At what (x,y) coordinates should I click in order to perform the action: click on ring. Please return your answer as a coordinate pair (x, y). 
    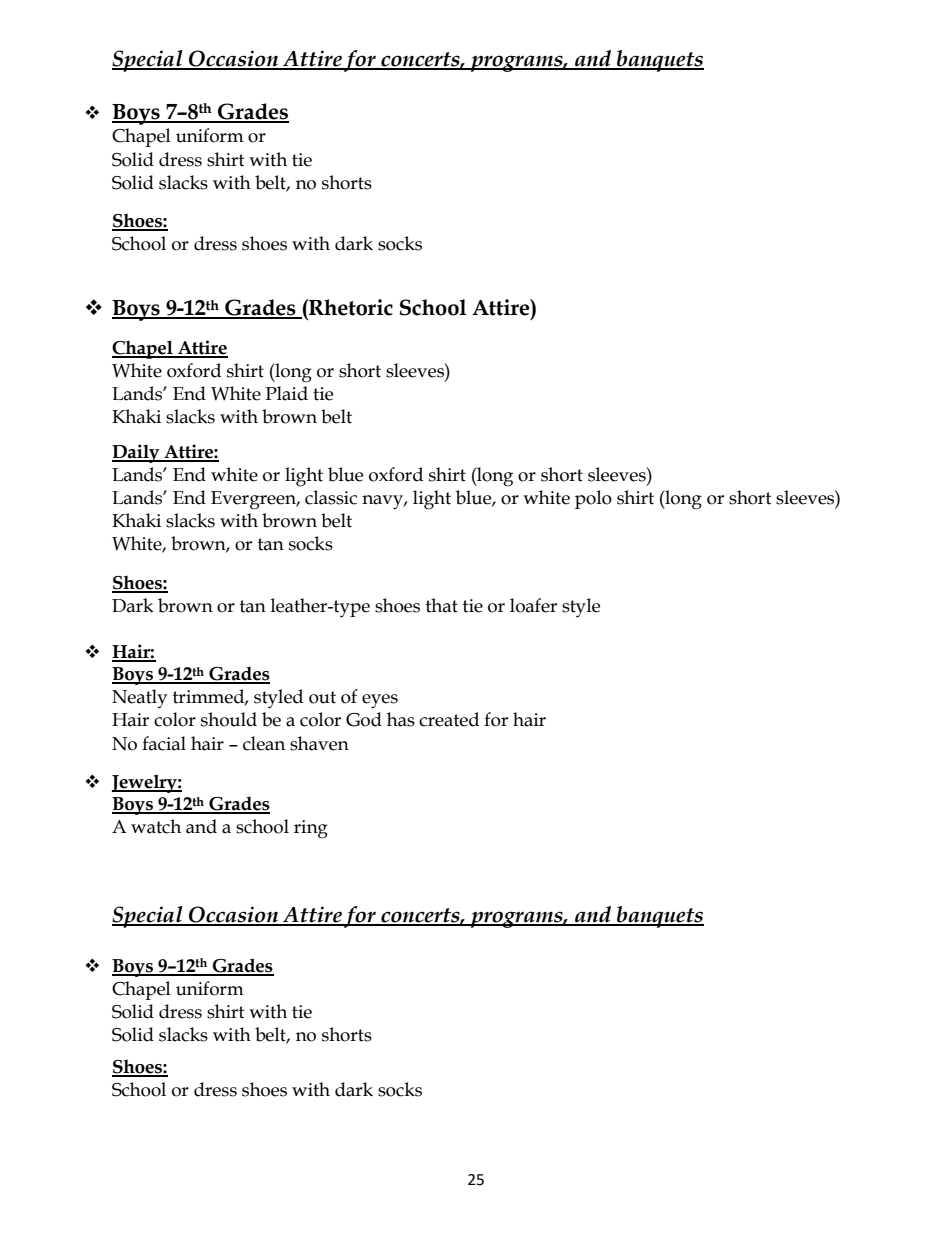
    Looking at the image, I should click on (311, 829).
